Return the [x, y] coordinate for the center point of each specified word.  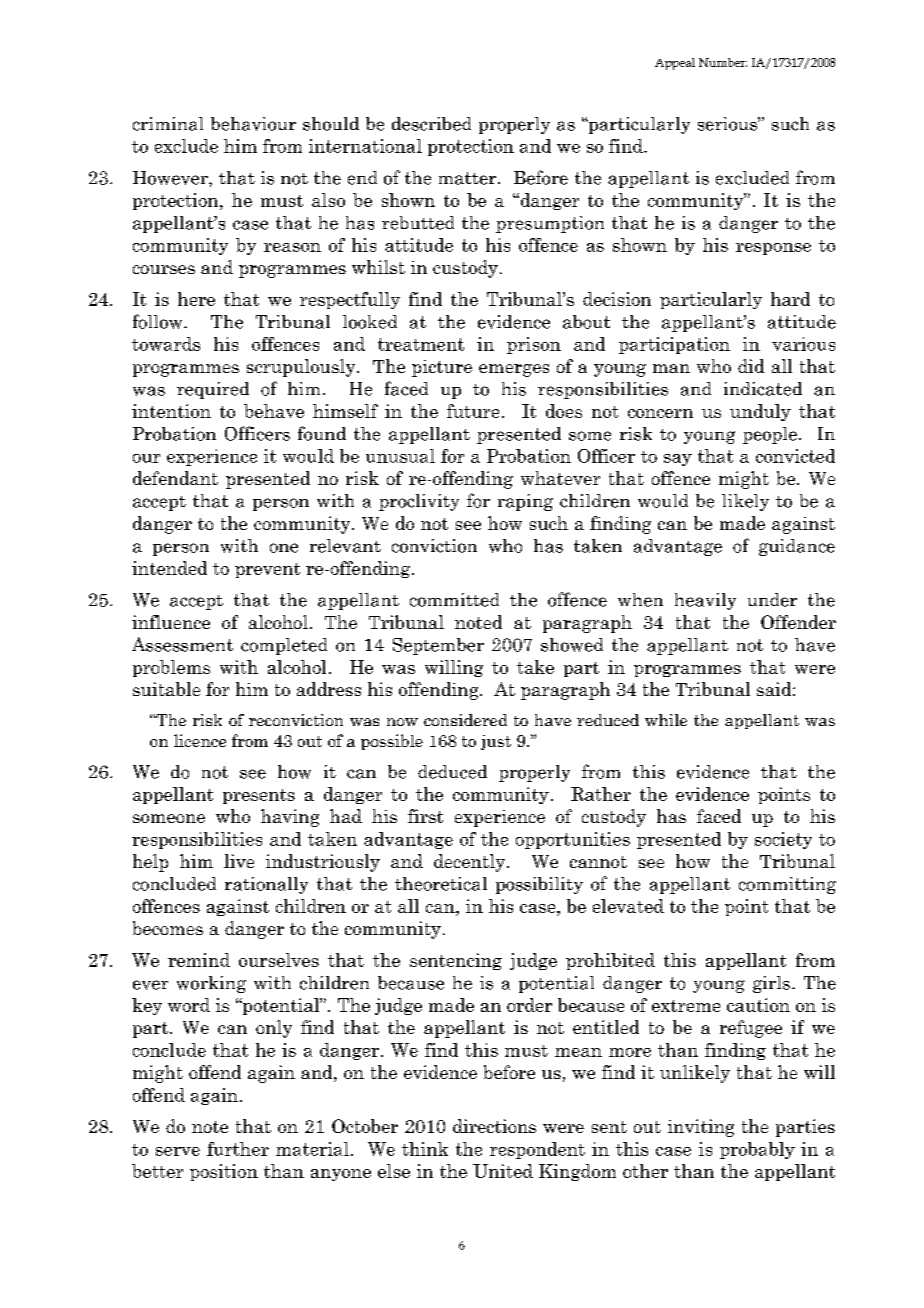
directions [494, 1126]
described [431, 124]
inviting [701, 1128]
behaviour [253, 124]
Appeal [675, 64]
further [238, 1149]
